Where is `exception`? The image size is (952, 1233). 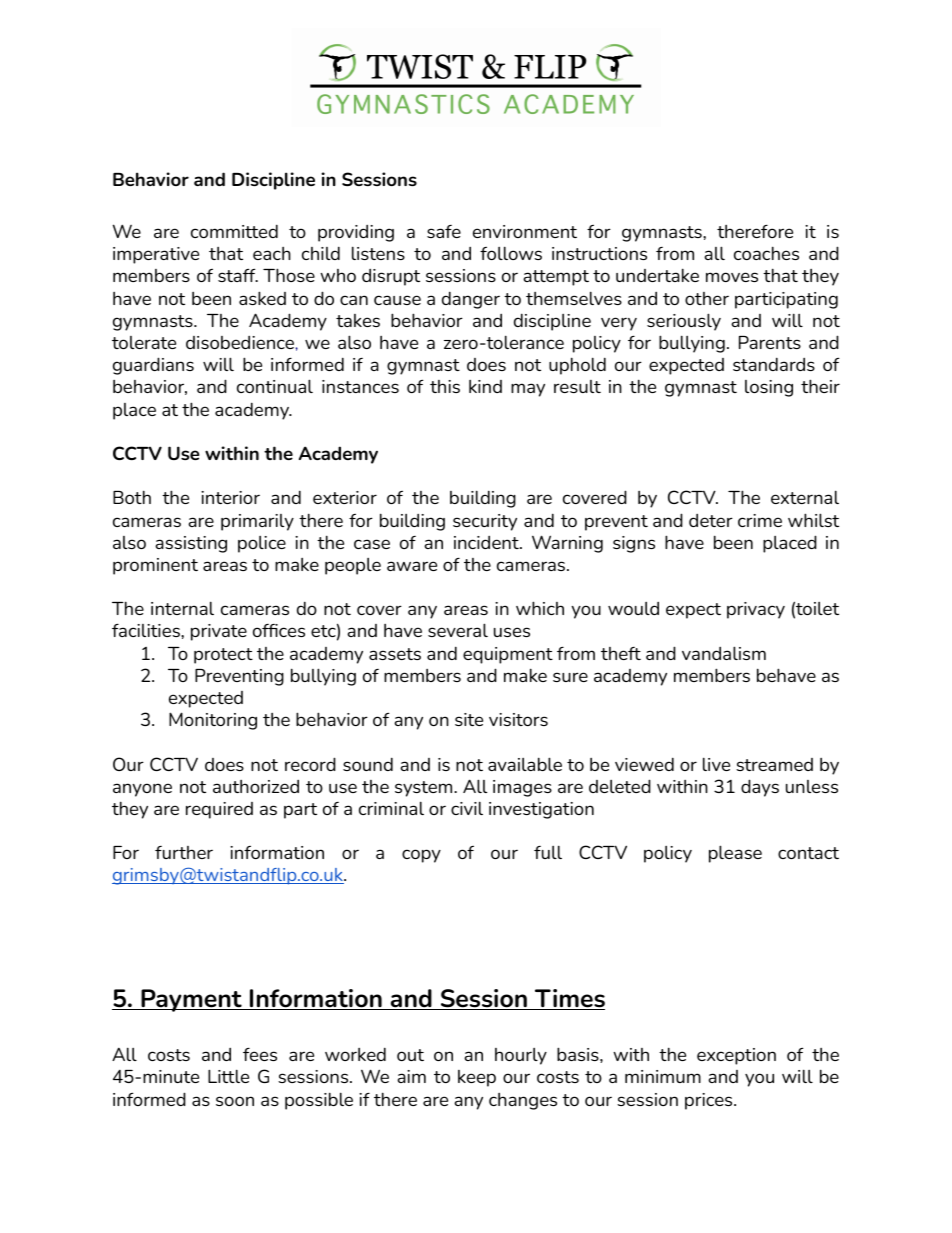 exception is located at coordinates (736, 1056).
